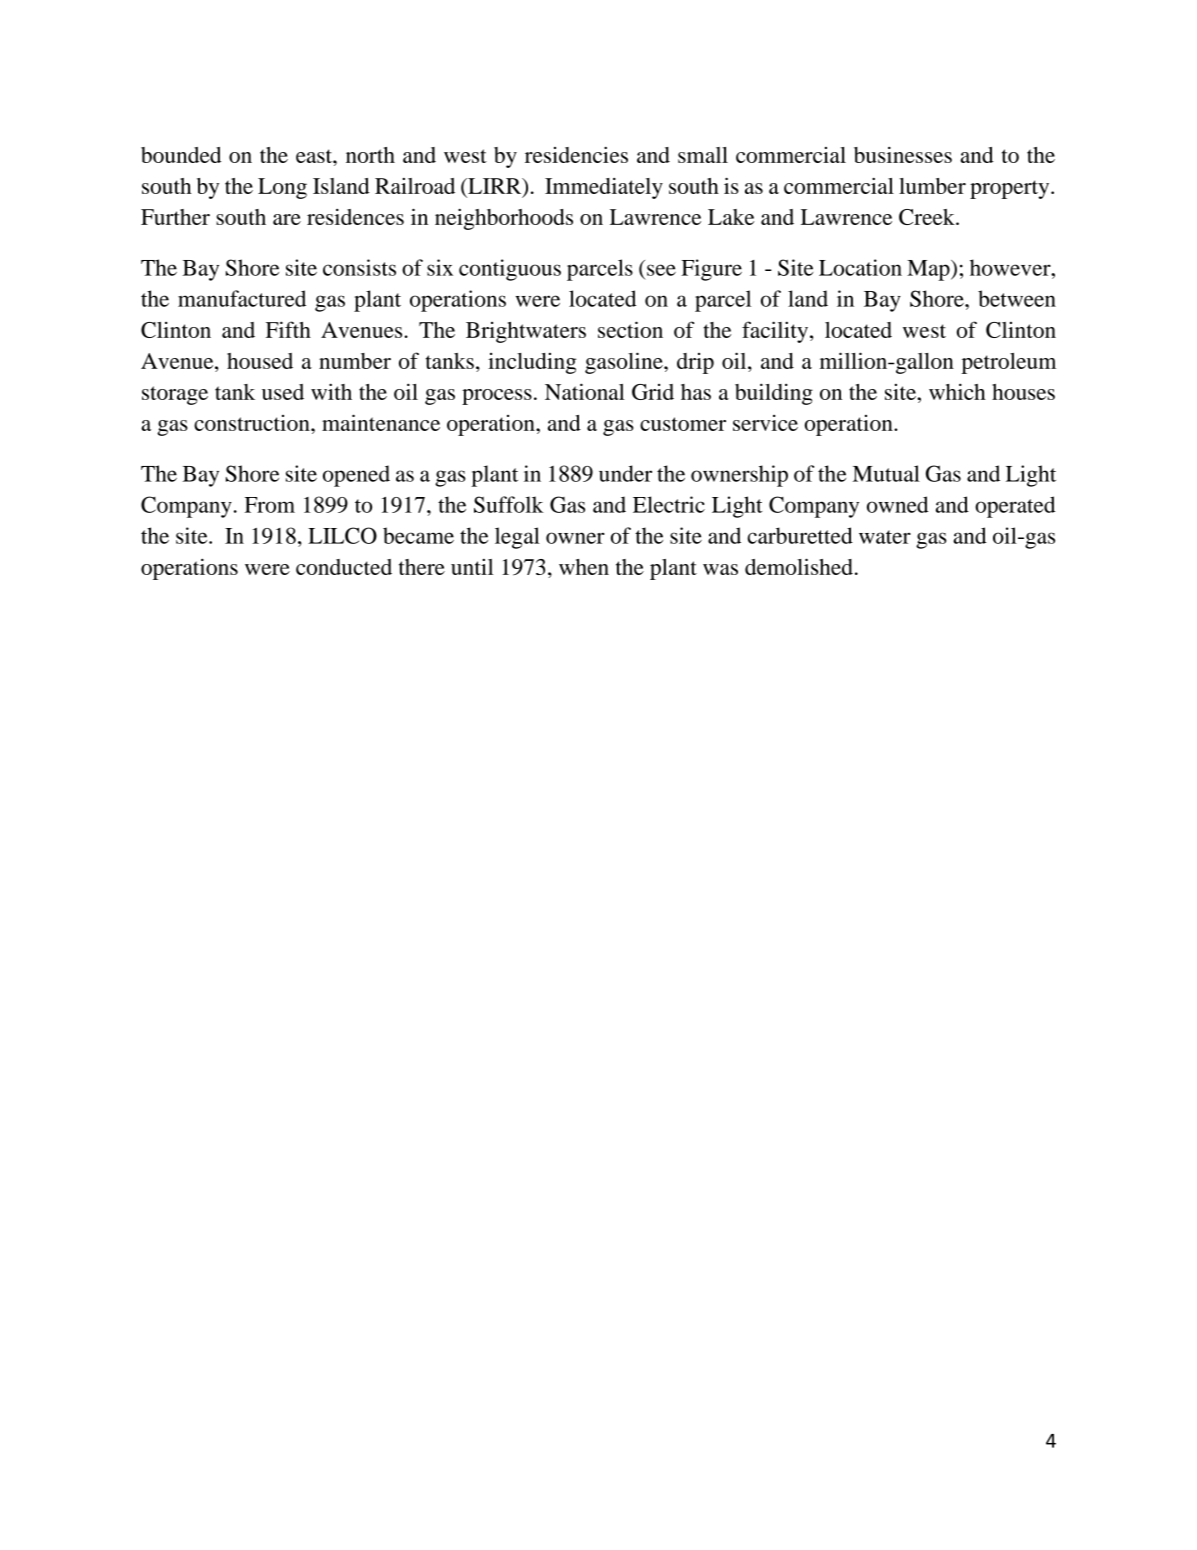  I want to click on consists, so click(359, 267).
